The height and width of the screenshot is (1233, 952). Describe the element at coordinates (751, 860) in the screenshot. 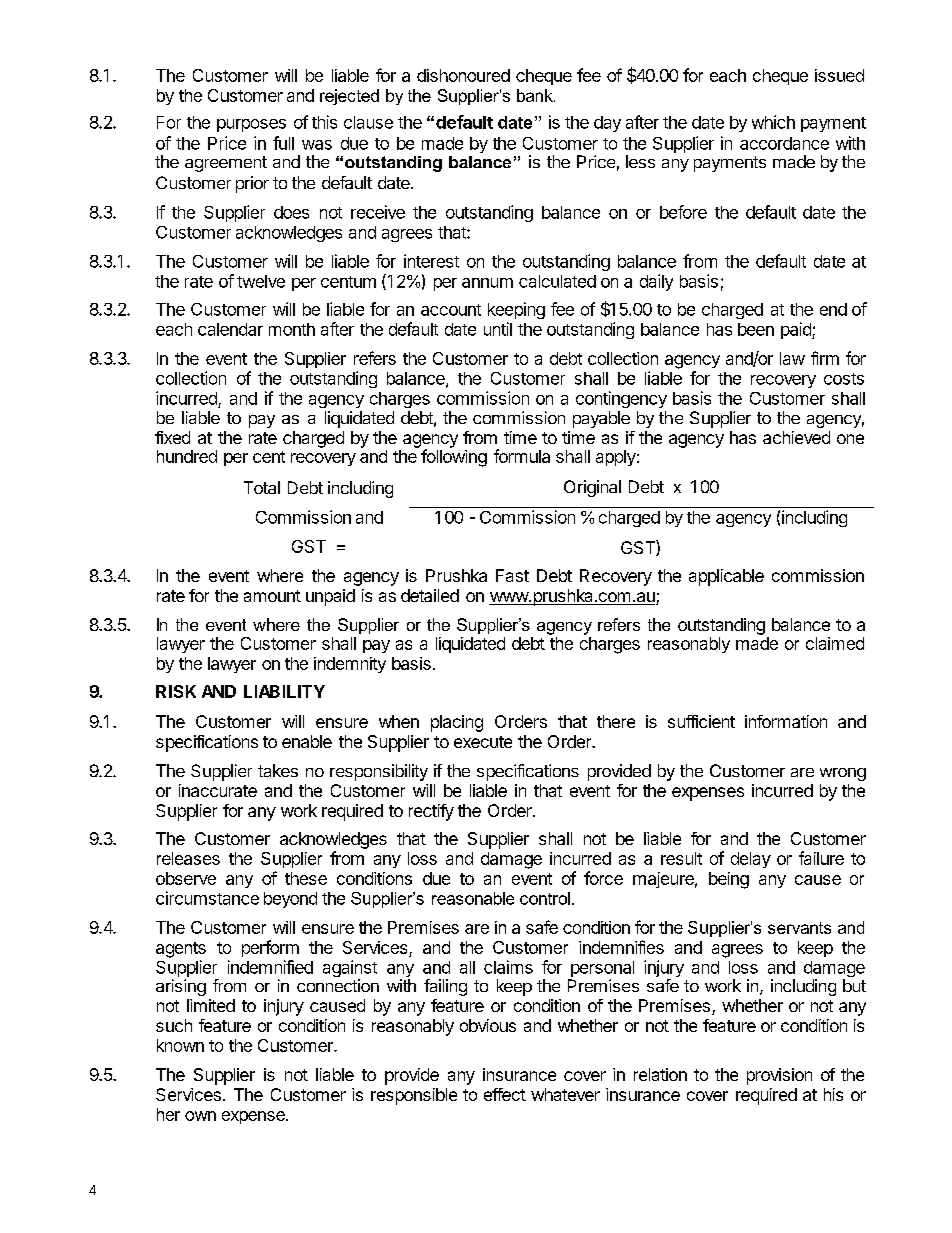

I see `delay` at that location.
